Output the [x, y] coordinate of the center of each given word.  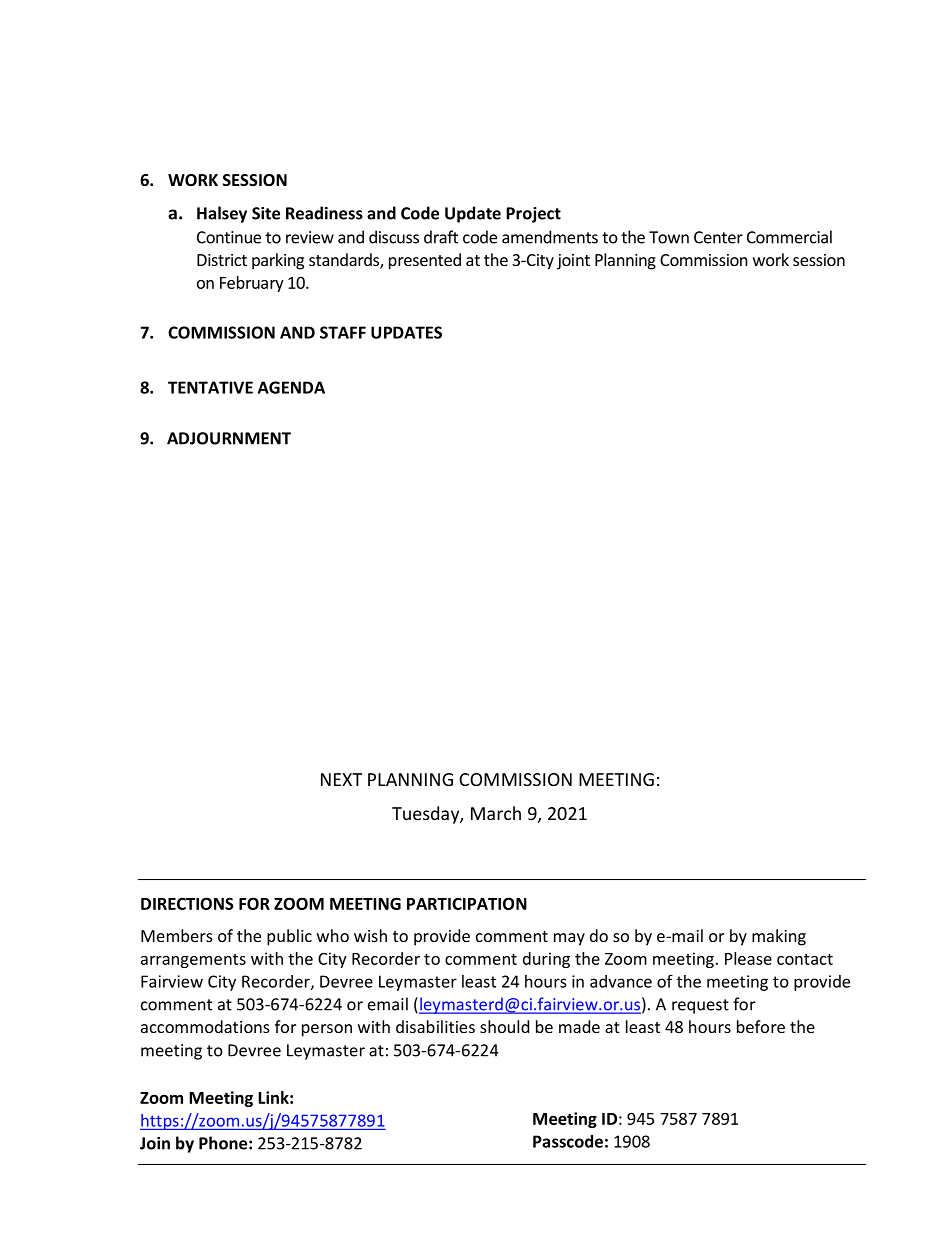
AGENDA [291, 387]
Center [718, 237]
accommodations [205, 1026]
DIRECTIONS [187, 903]
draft [441, 237]
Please [748, 958]
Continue [229, 237]
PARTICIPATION [467, 903]
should [504, 1026]
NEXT [341, 779]
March [496, 813]
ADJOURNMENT [229, 438]
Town [669, 237]
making [779, 937]
